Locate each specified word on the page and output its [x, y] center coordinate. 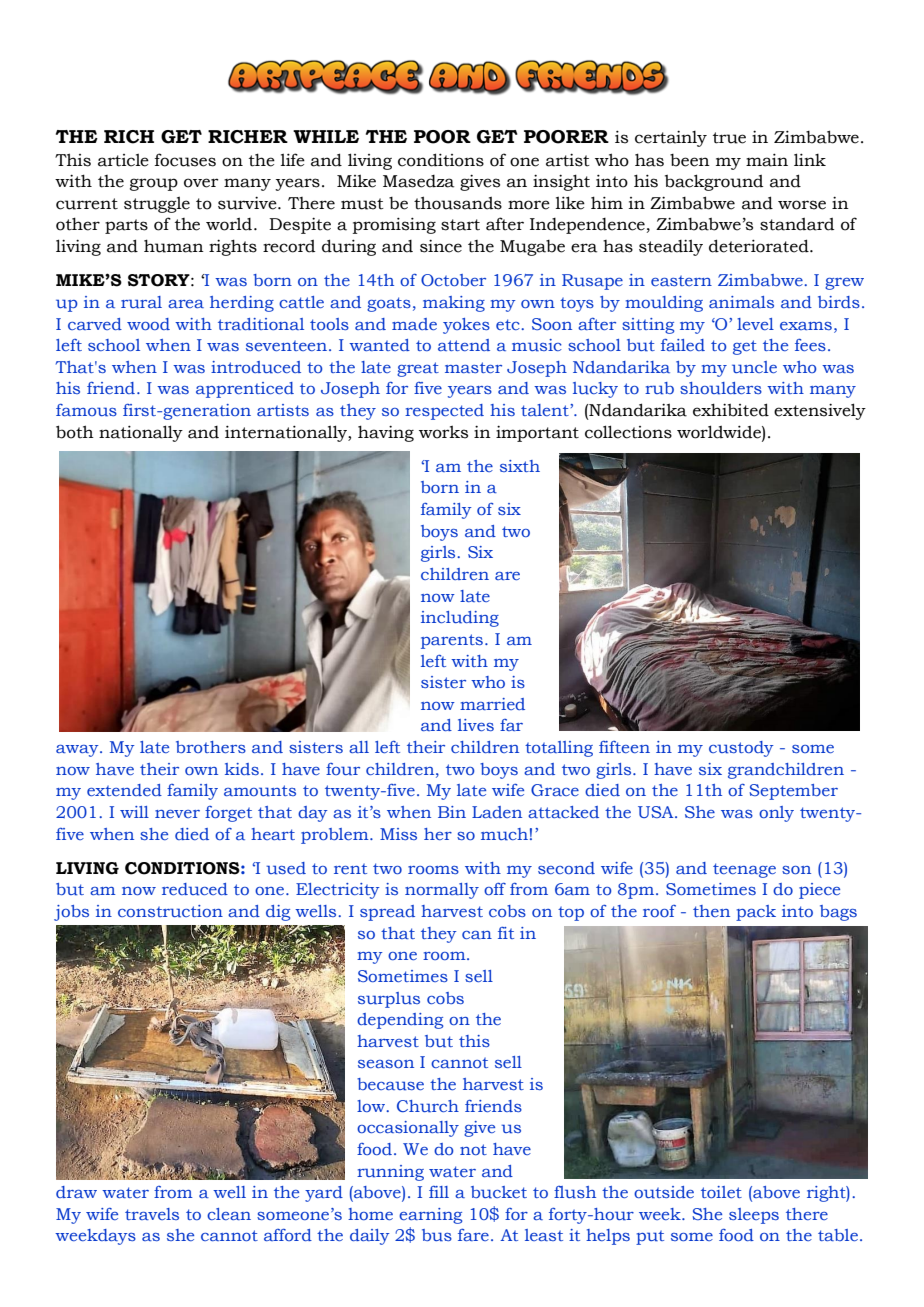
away [78, 751]
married [492, 704]
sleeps [754, 1216]
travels [152, 1214]
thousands [458, 203]
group [154, 184]
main [767, 160]
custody [741, 749]
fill [439, 1192]
